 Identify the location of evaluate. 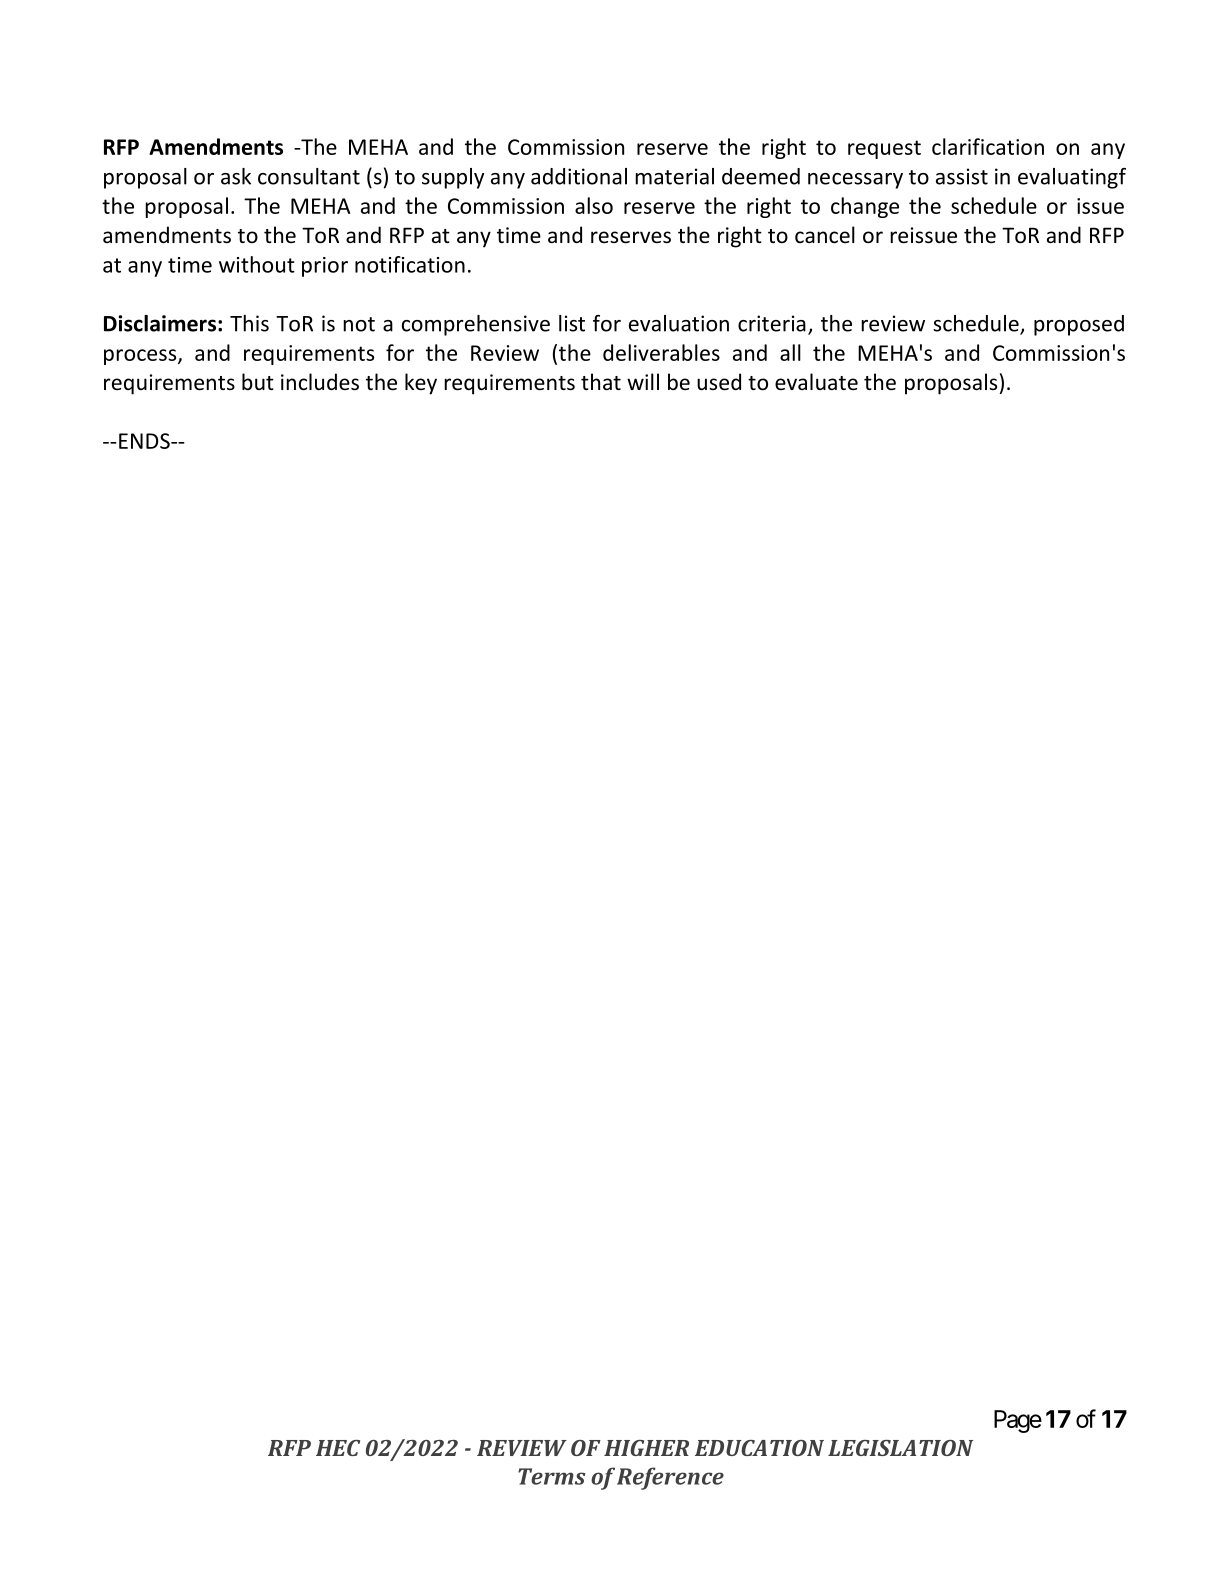
(816, 381).
